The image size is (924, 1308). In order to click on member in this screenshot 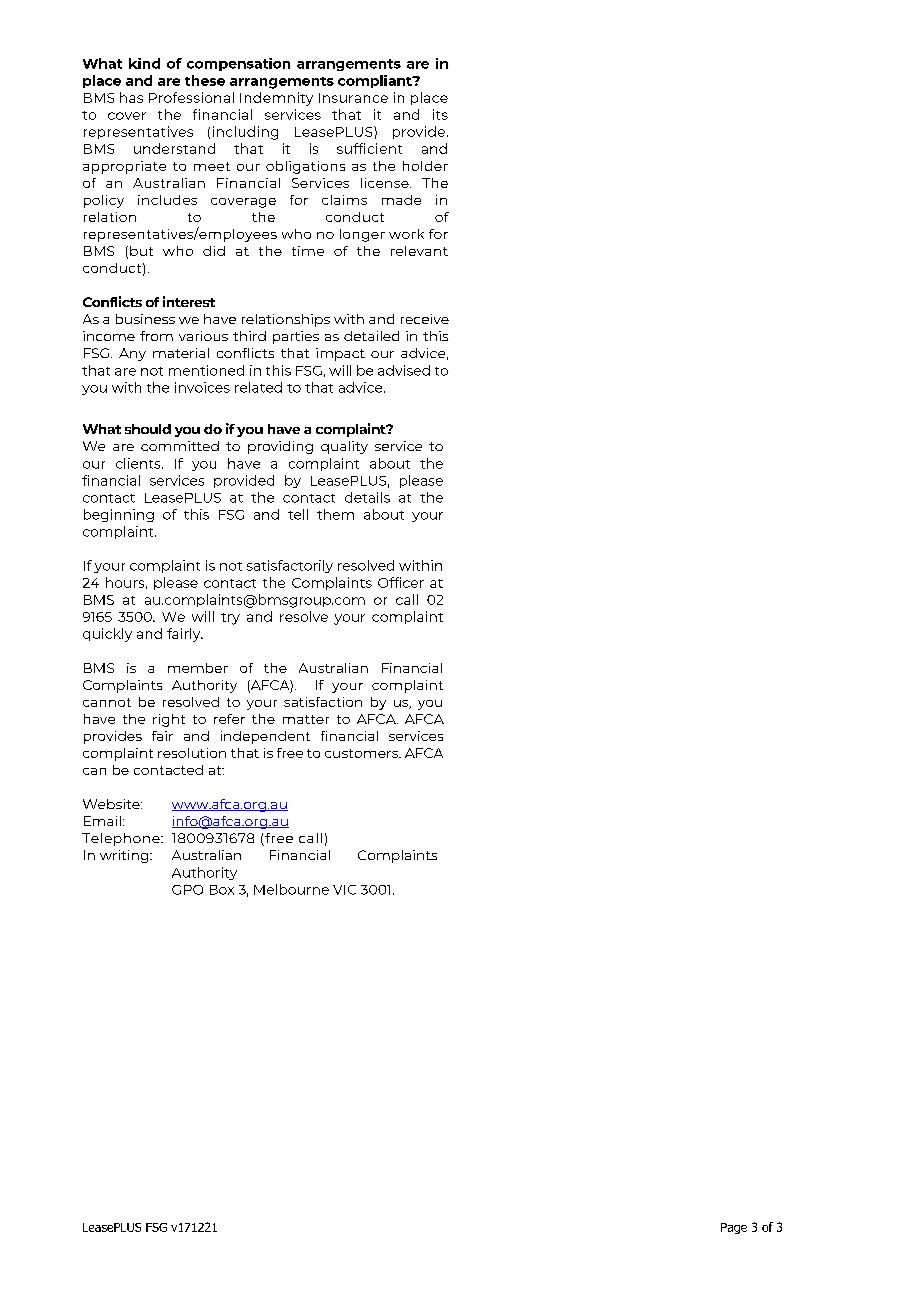, I will do `click(198, 668)`.
